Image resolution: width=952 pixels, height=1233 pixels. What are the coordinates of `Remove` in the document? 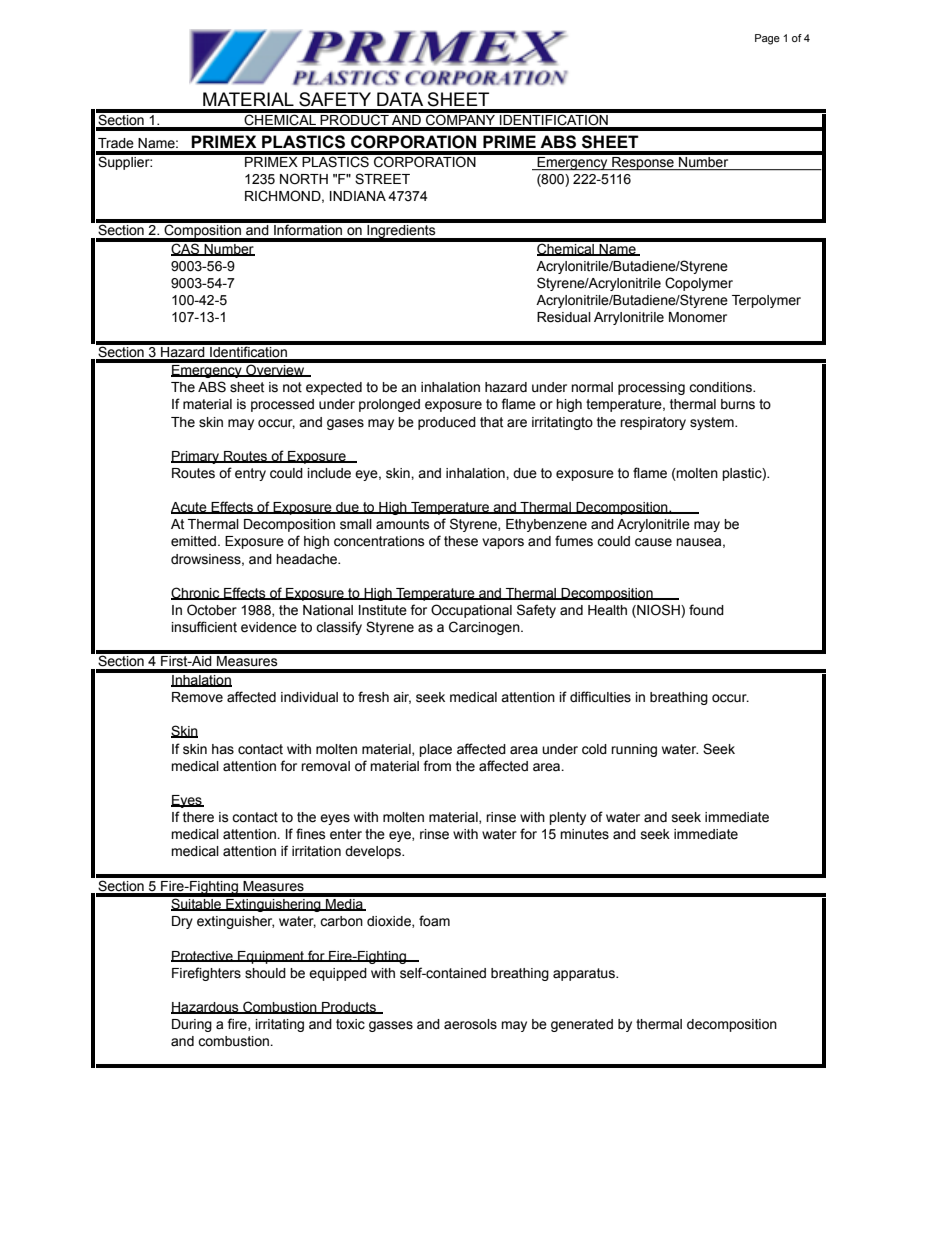 It's located at (197, 697).
